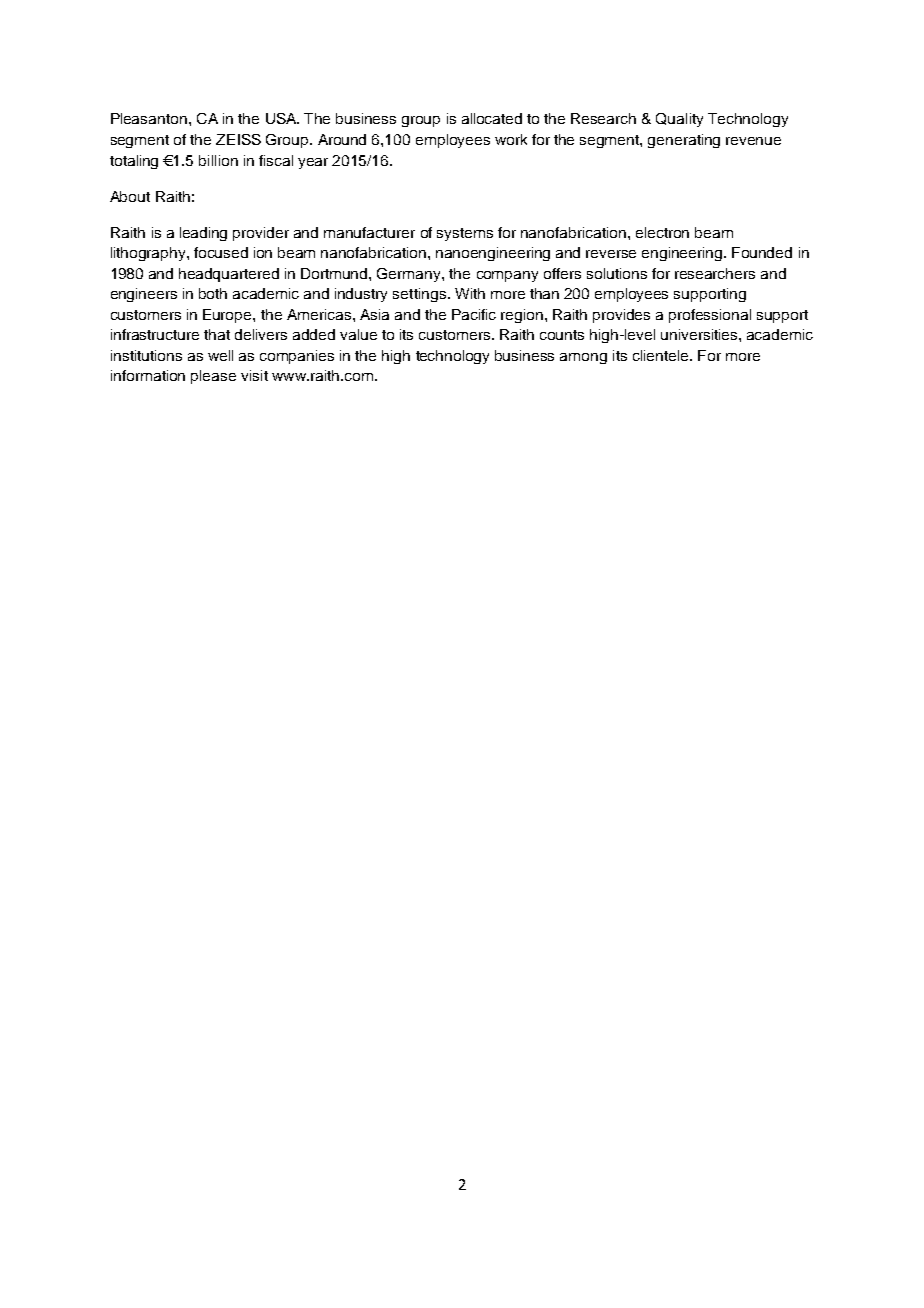  What do you see at coordinates (662, 232) in the screenshot?
I see `electron` at bounding box center [662, 232].
